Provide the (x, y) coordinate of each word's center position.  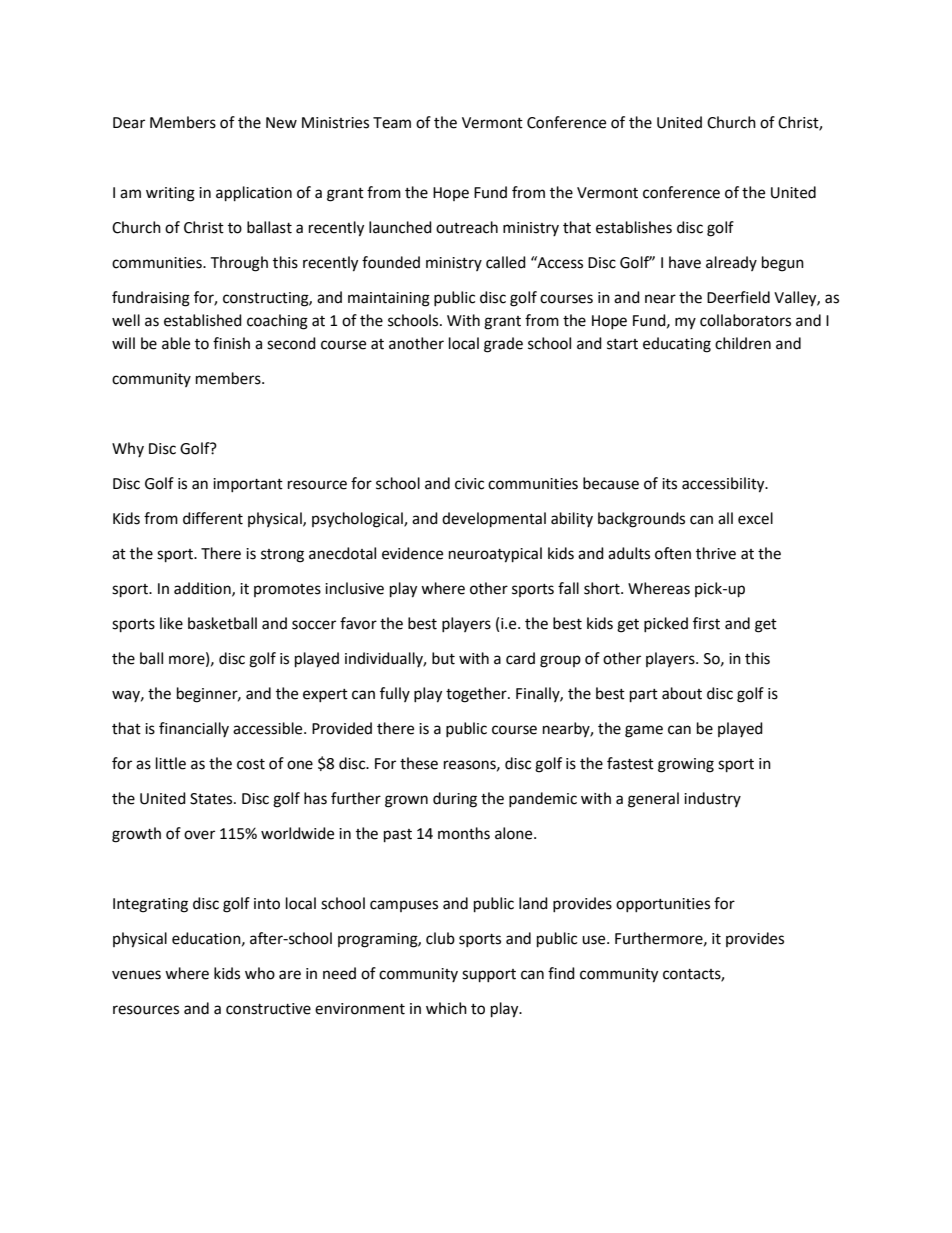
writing (170, 194)
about (682, 693)
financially (194, 729)
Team (392, 123)
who (260, 973)
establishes (634, 227)
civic (469, 484)
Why (128, 449)
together (477, 695)
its (669, 484)
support (489, 976)
